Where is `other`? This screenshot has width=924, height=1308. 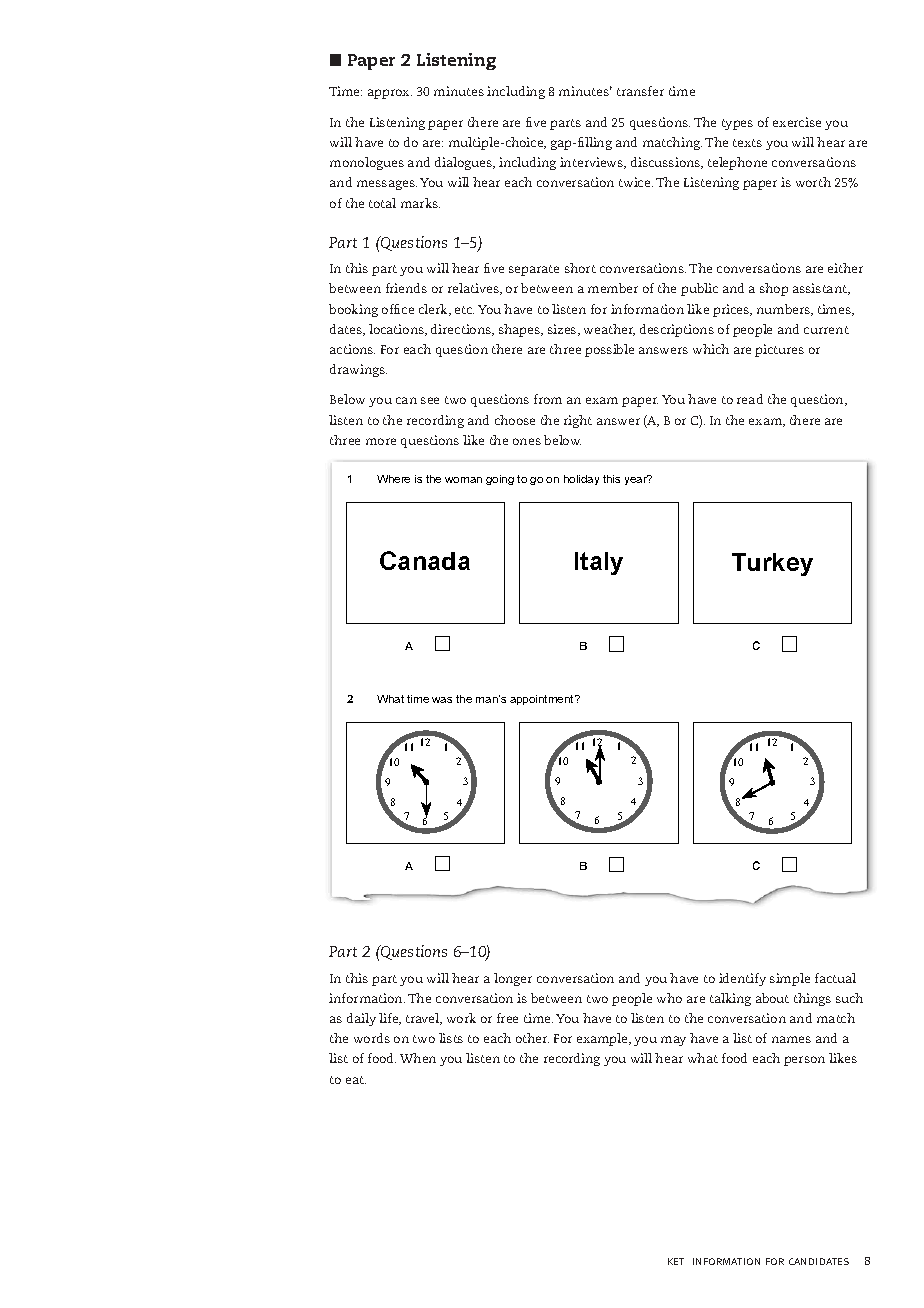 other is located at coordinates (532, 1038).
